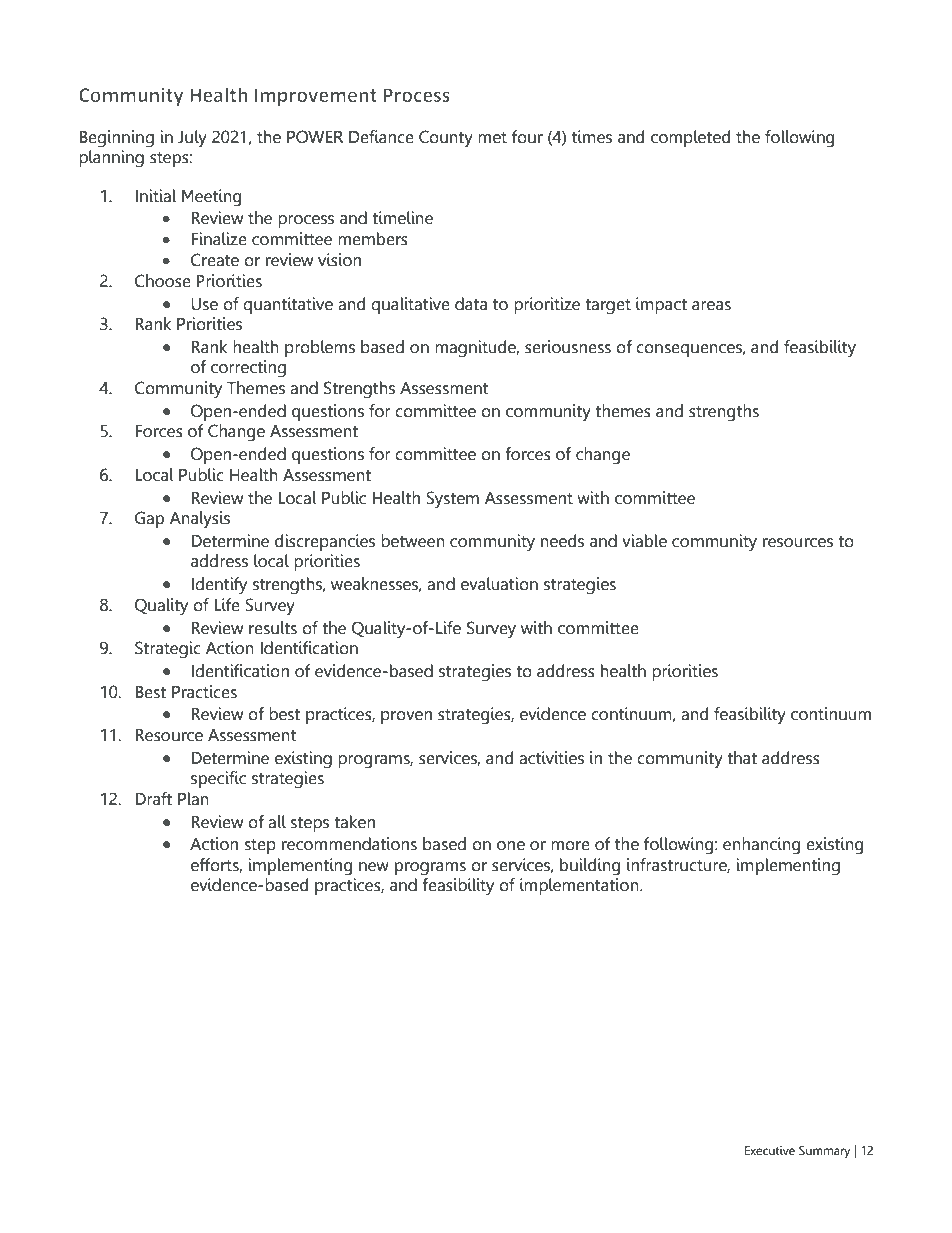  I want to click on enhancing, so click(761, 846).
